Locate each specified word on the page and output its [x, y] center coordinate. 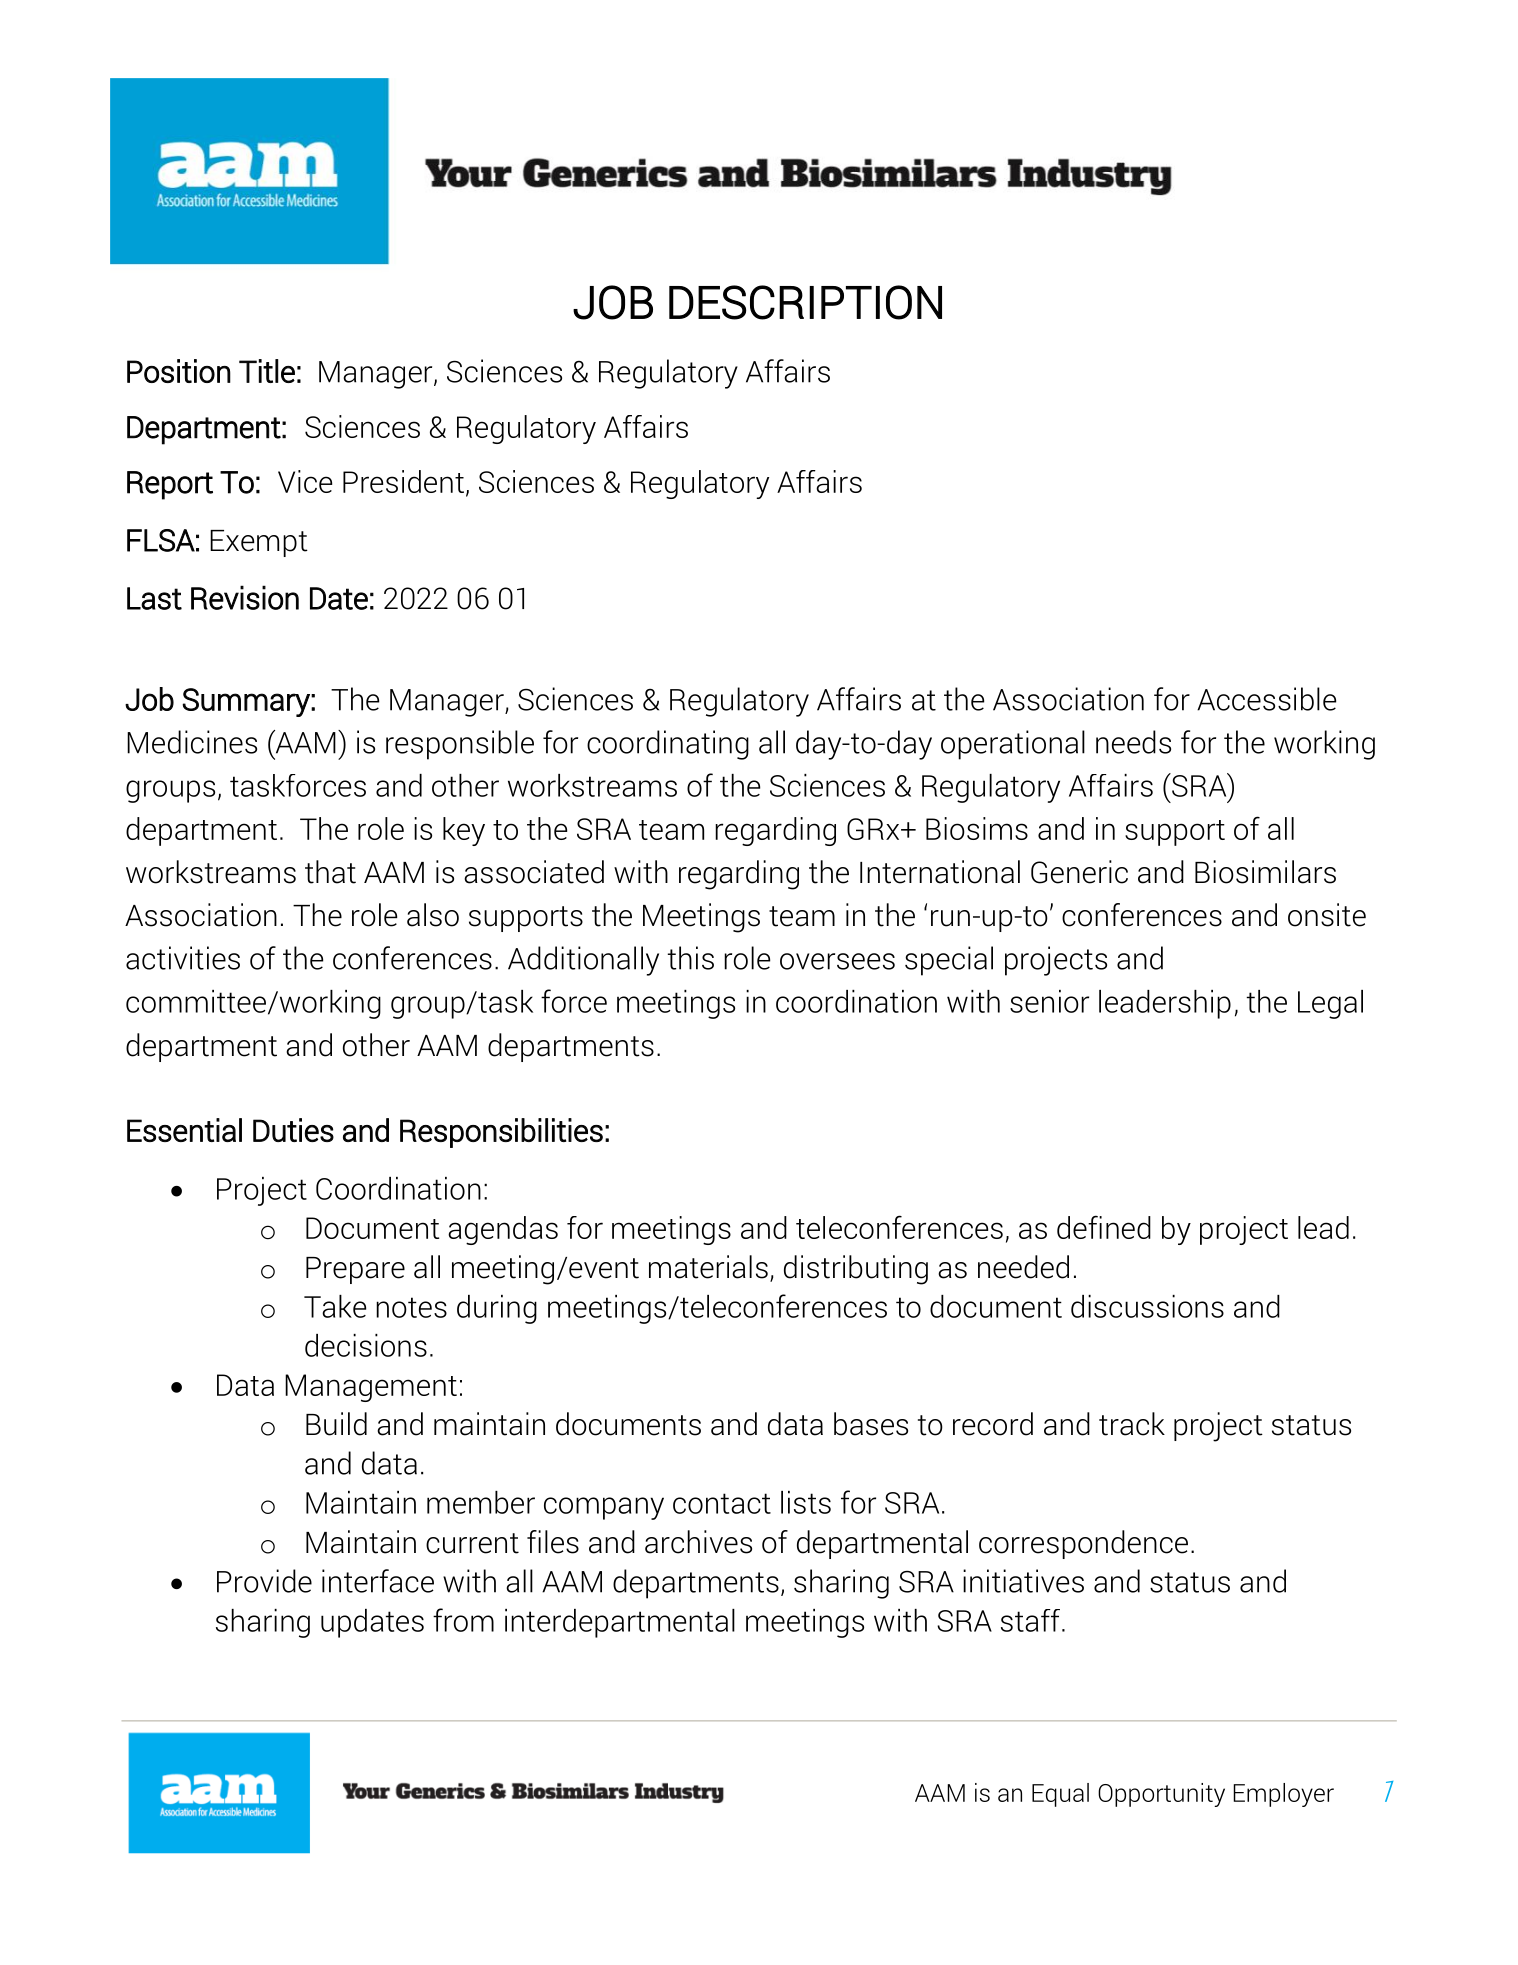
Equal [1060, 1795]
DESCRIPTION [805, 302]
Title [267, 371]
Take [335, 1306]
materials [708, 1267]
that [330, 872]
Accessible [1266, 699]
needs [1133, 742]
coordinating [668, 745]
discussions [1147, 1306]
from [463, 1620]
